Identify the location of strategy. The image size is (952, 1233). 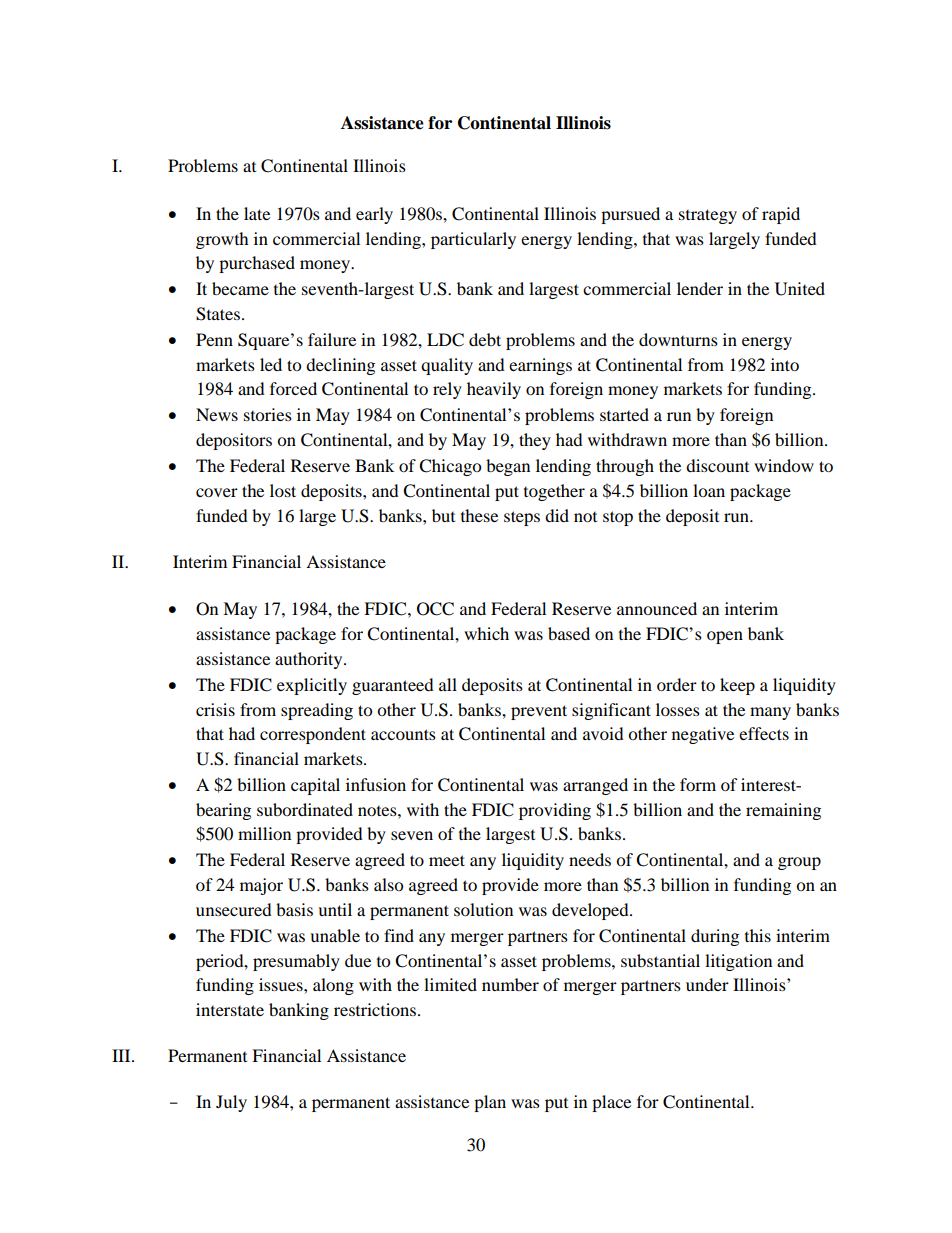
(708, 216).
